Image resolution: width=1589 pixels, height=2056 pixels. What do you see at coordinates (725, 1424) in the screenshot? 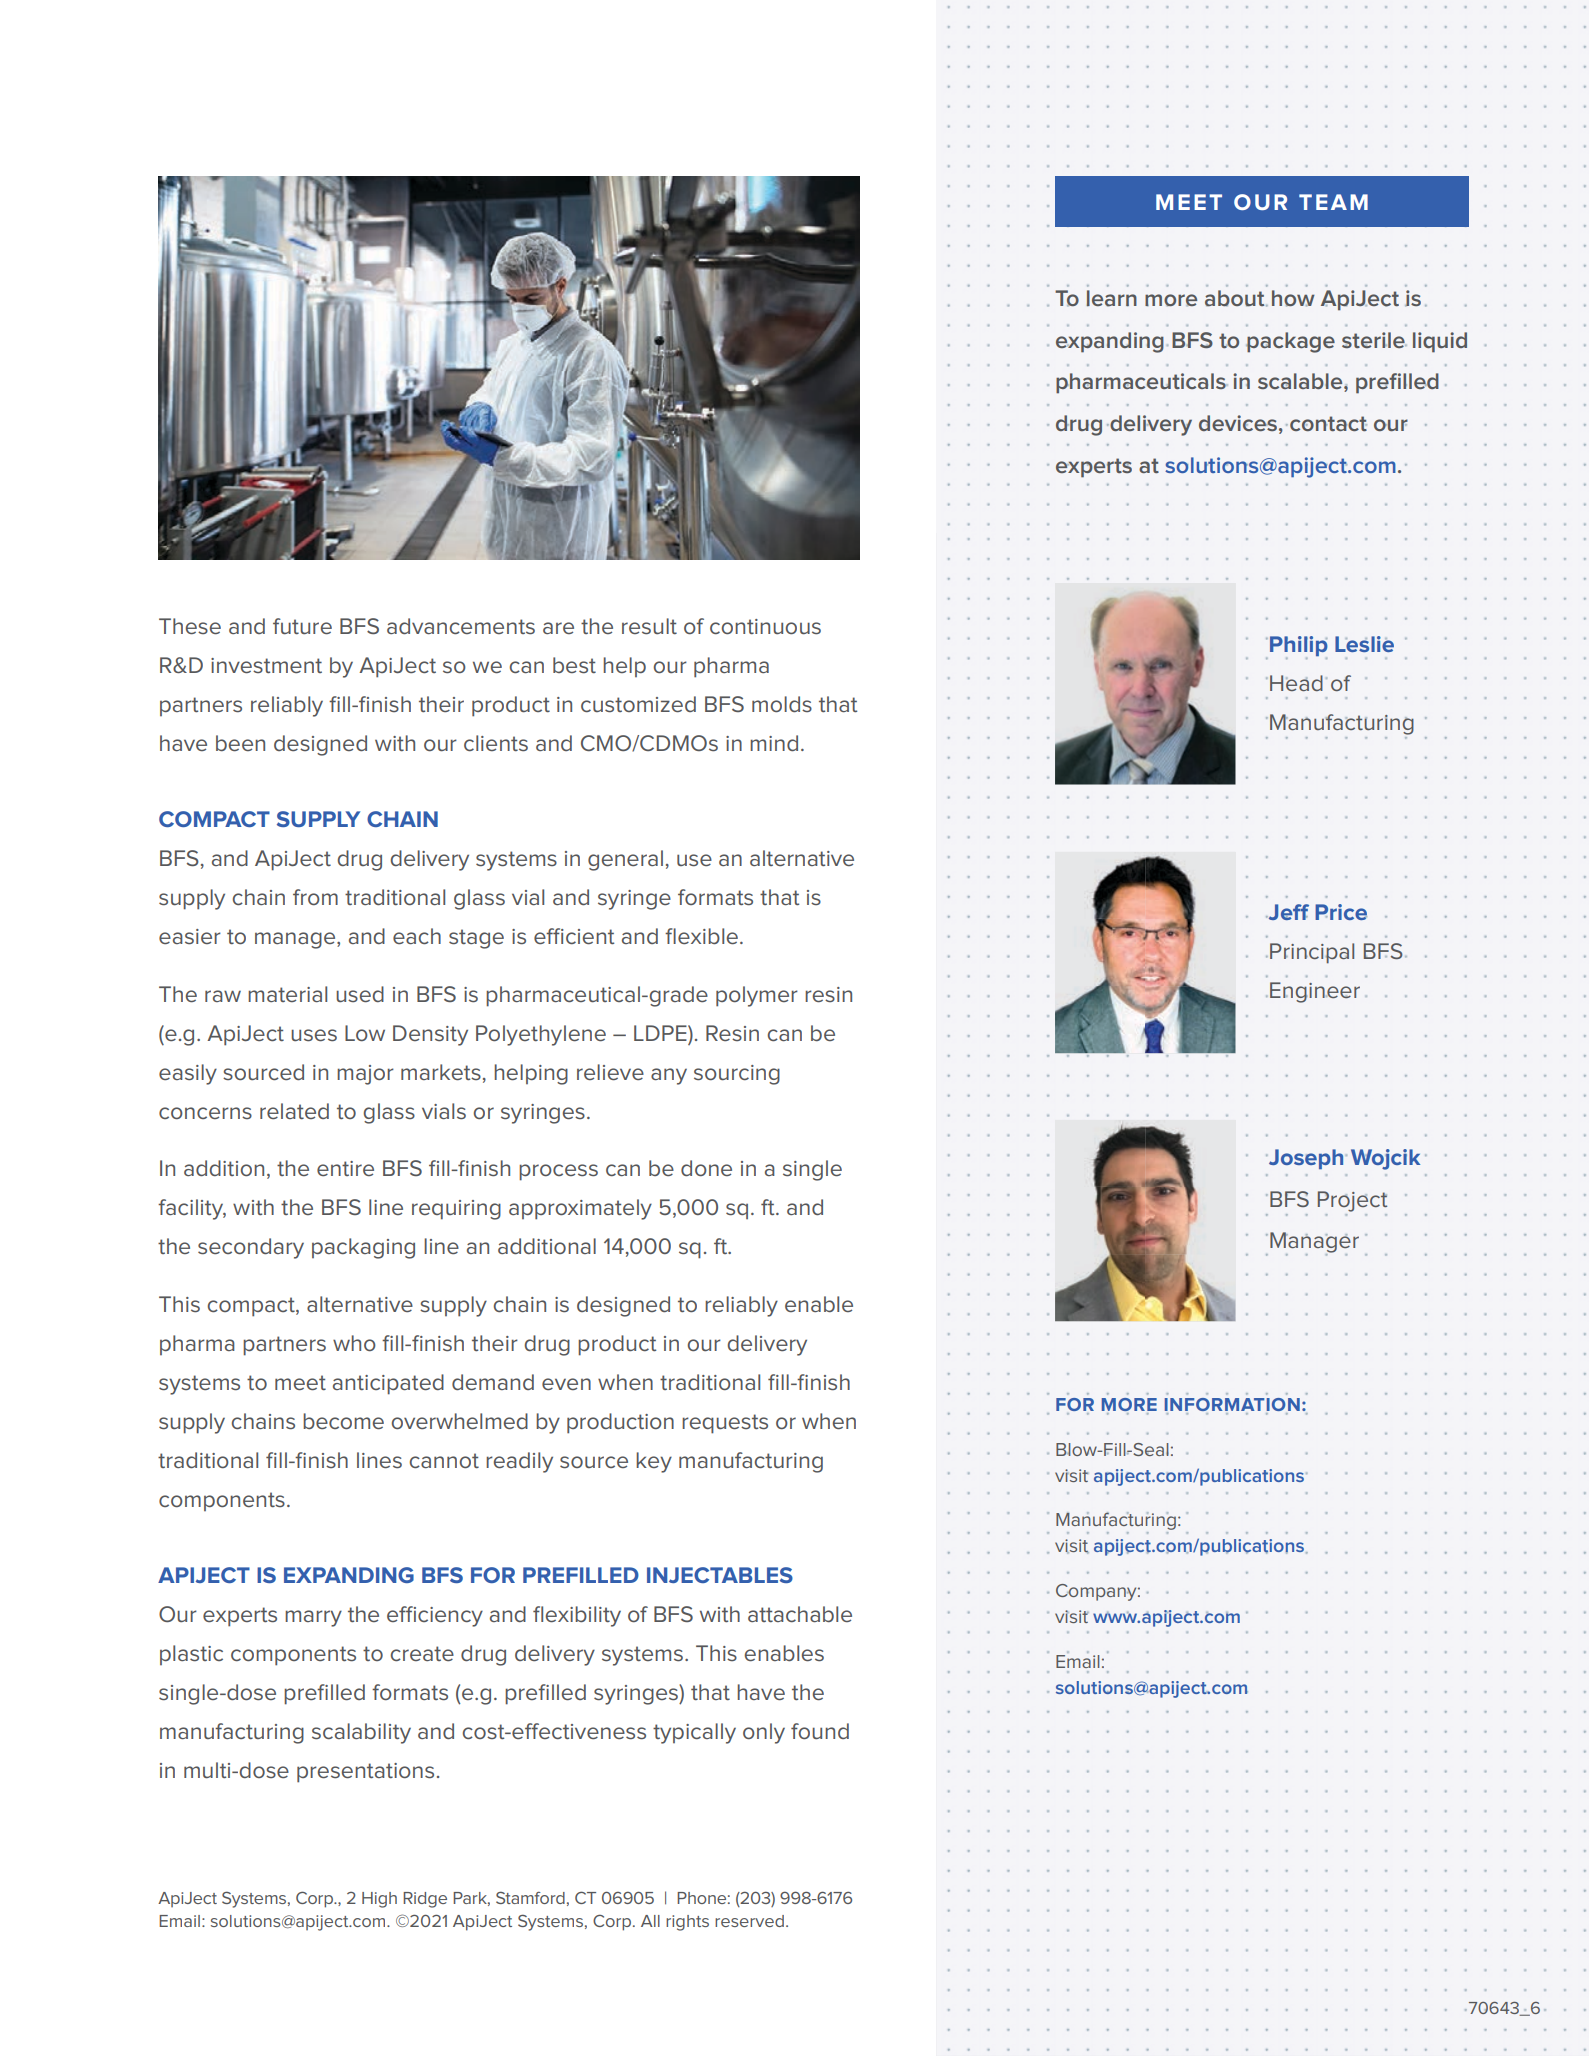
I see `requests` at bounding box center [725, 1424].
